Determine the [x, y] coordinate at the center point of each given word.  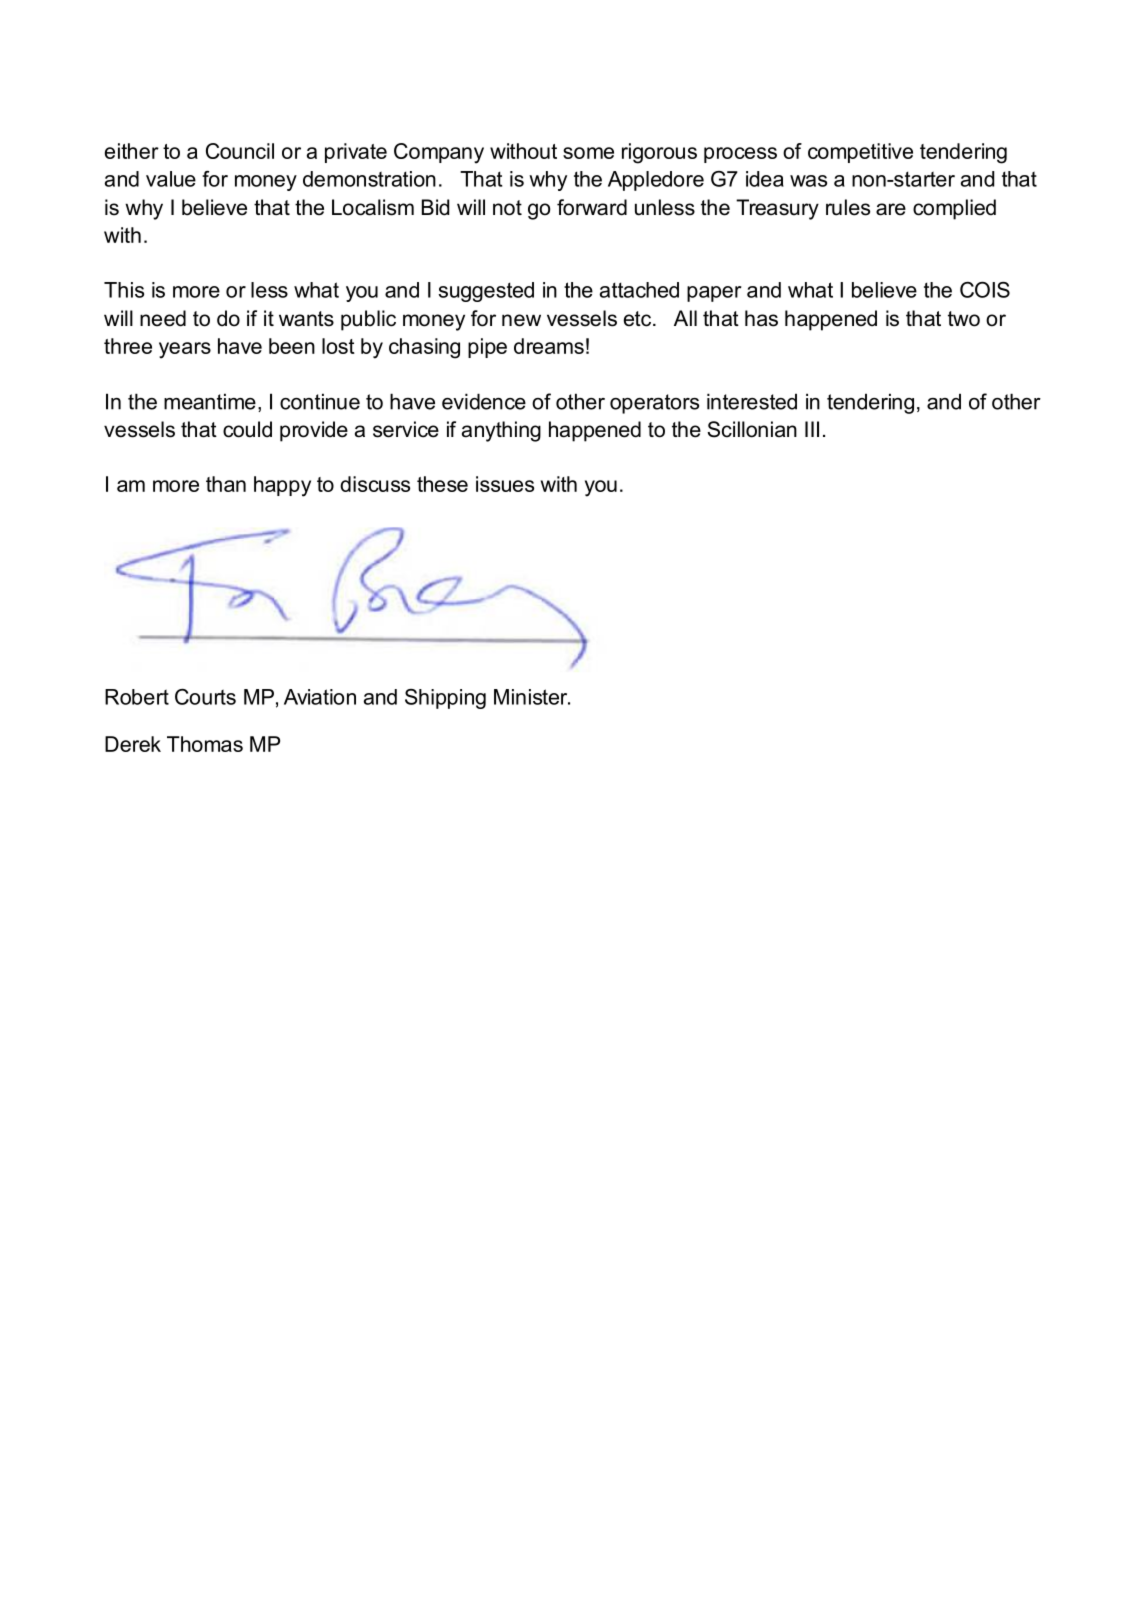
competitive [860, 153]
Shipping [445, 699]
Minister [532, 697]
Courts [205, 697]
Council [240, 151]
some [588, 153]
